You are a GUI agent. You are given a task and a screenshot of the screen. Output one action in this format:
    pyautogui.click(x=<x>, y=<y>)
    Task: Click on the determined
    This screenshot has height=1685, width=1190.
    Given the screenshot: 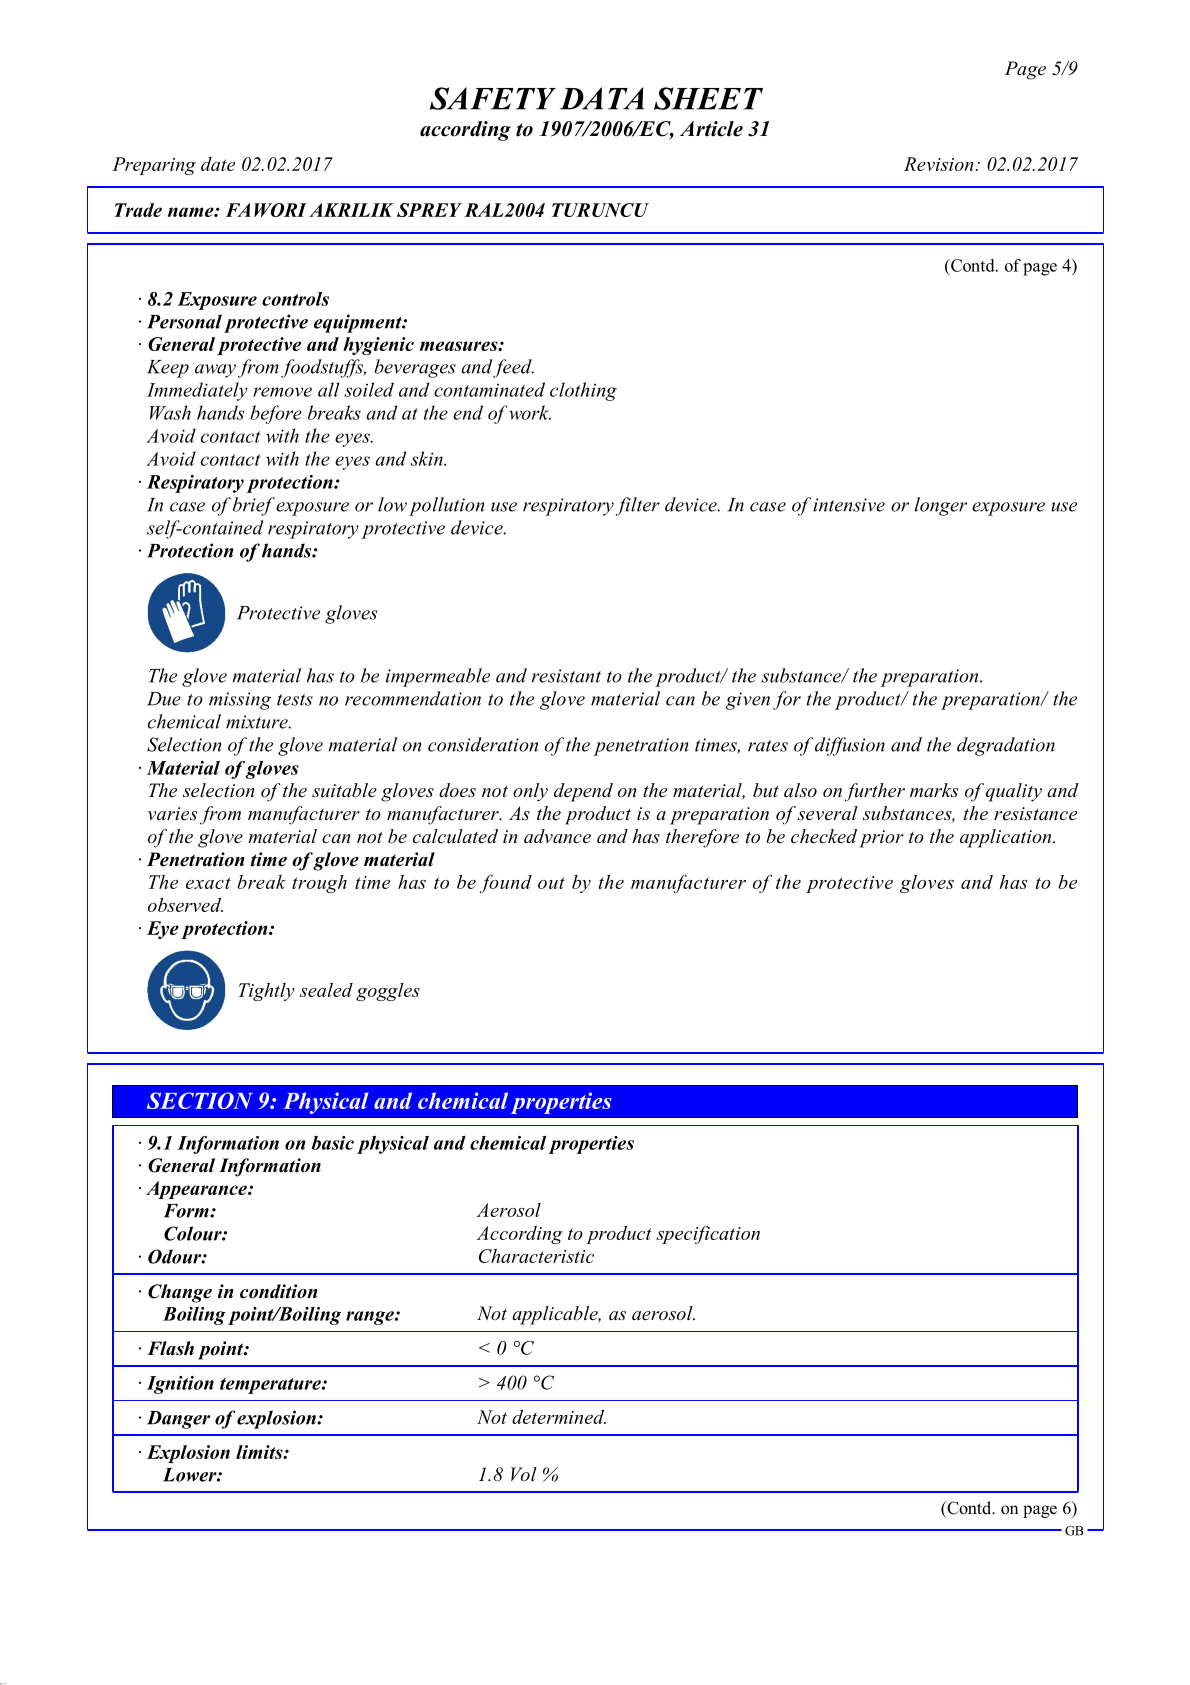 What is the action you would take?
    pyautogui.click(x=559, y=1417)
